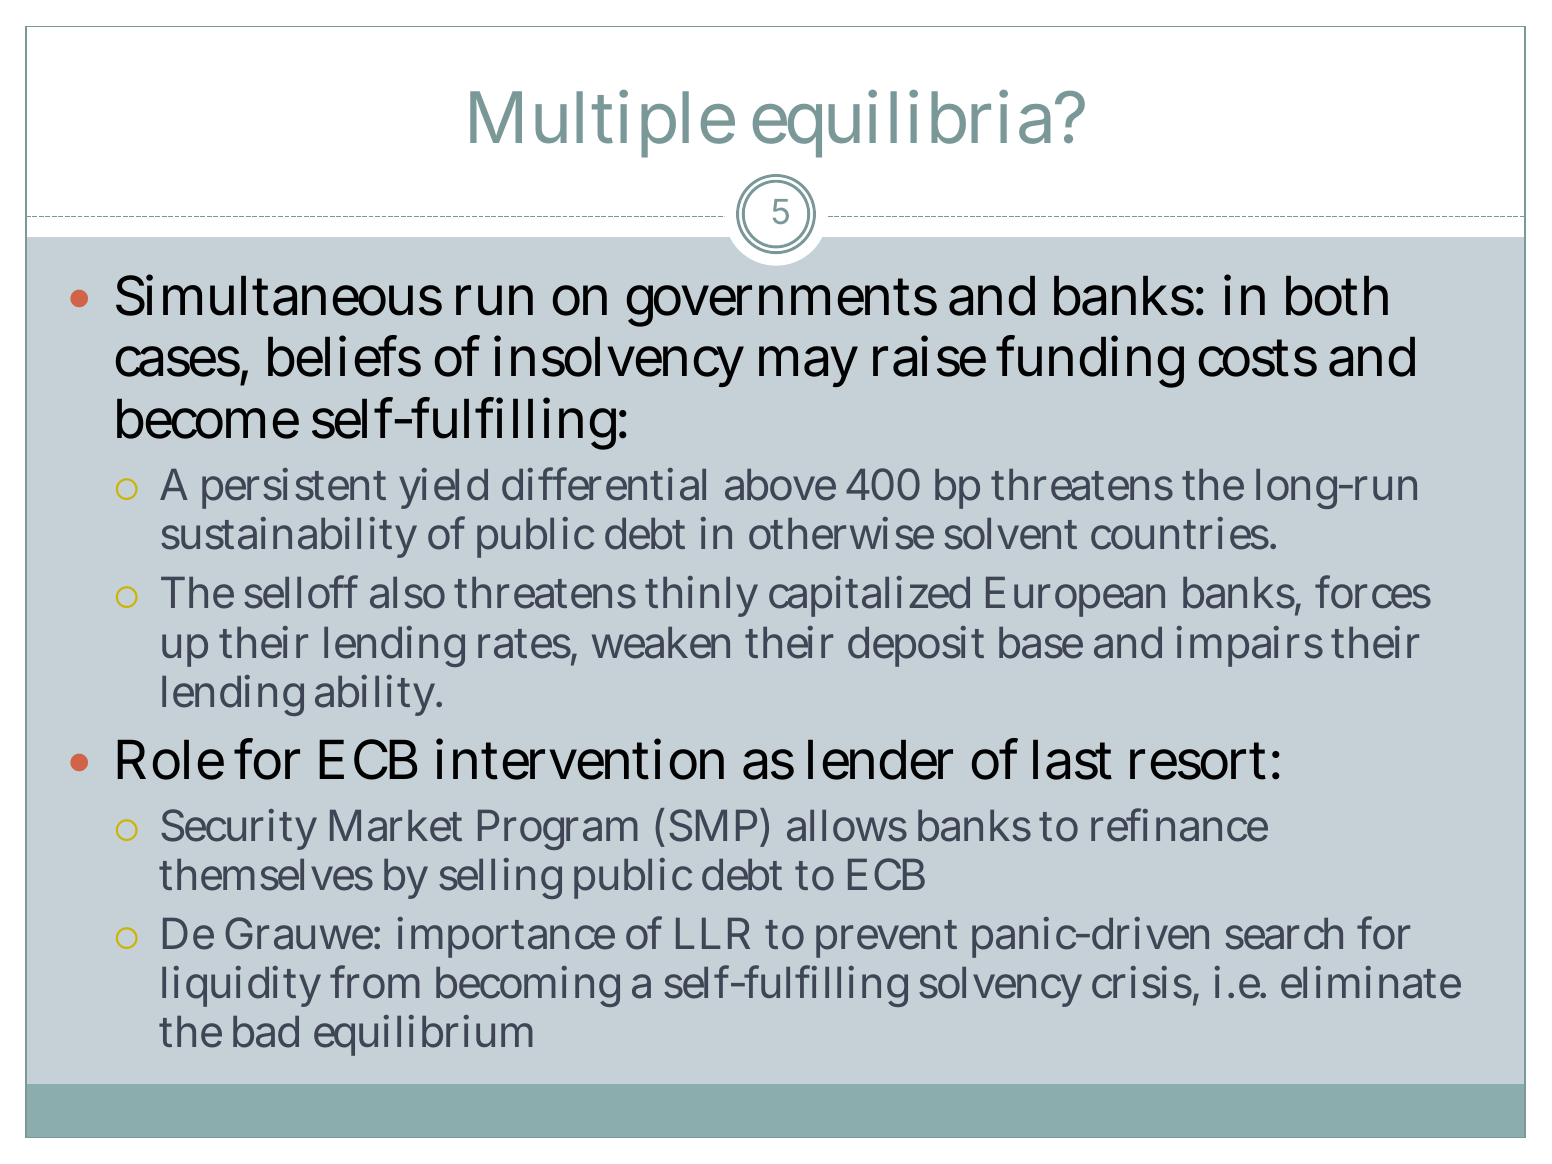  I want to click on Multiple, so click(602, 124).
